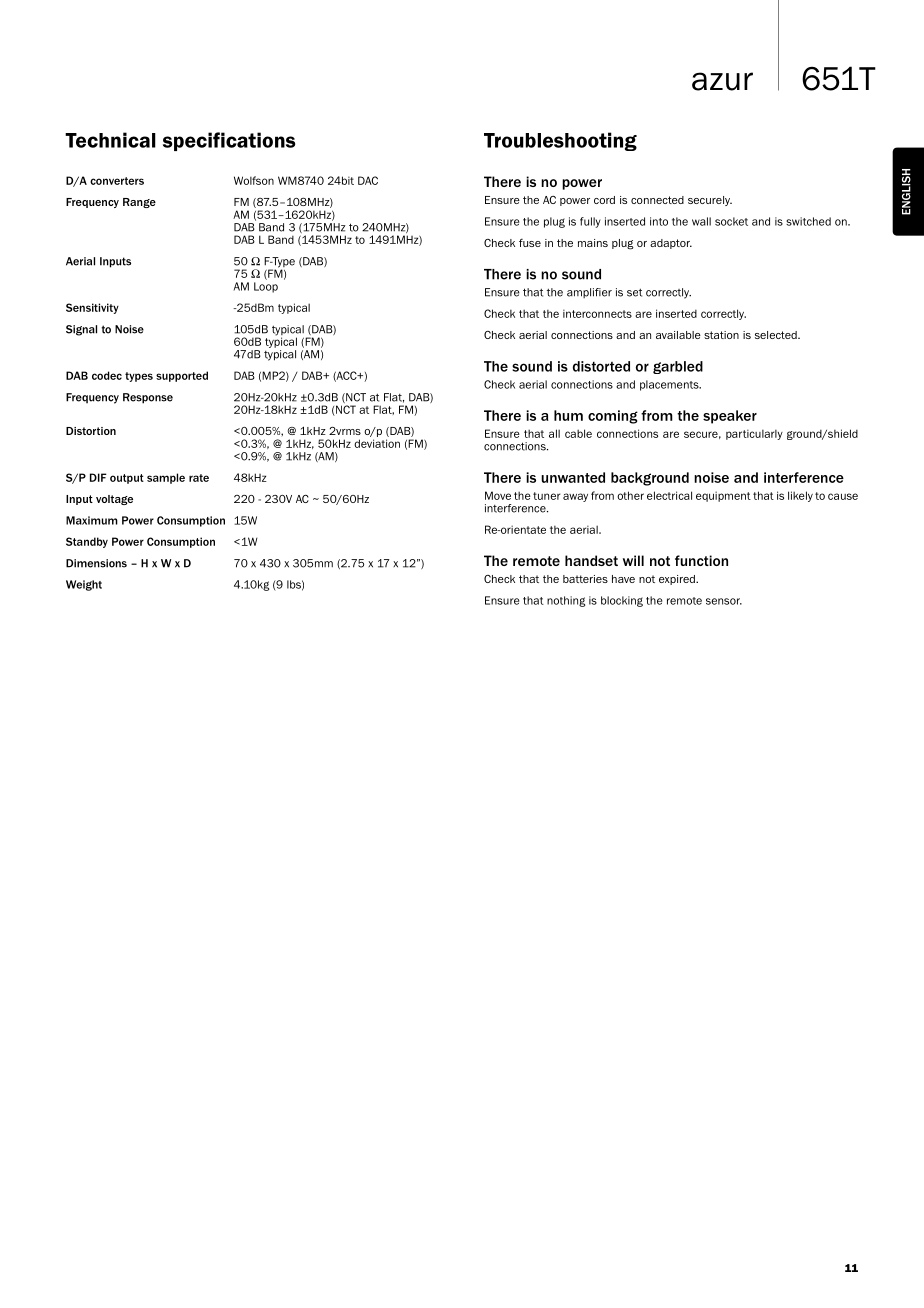 This screenshot has width=924, height=1308. I want to click on Signal, so click(81, 330).
